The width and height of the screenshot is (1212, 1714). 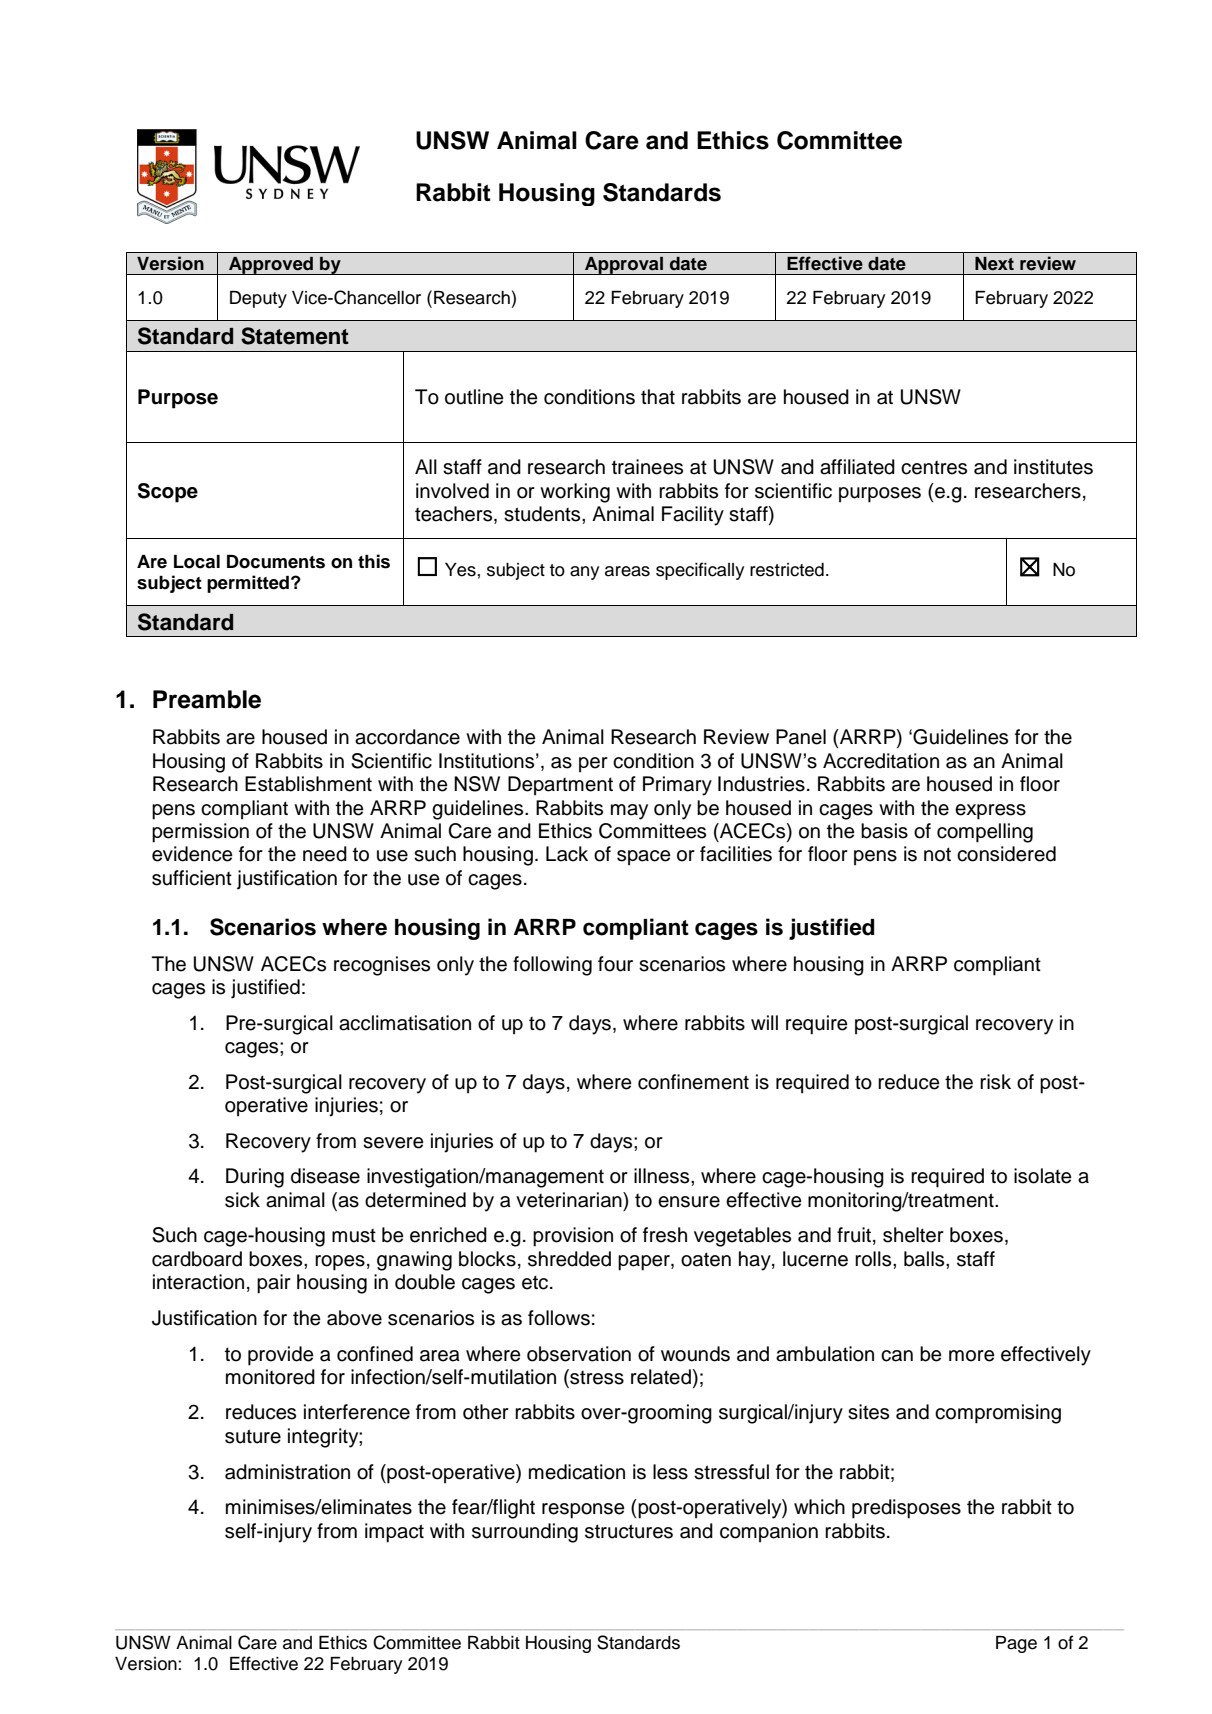 I want to click on Approval, so click(x=624, y=265).
